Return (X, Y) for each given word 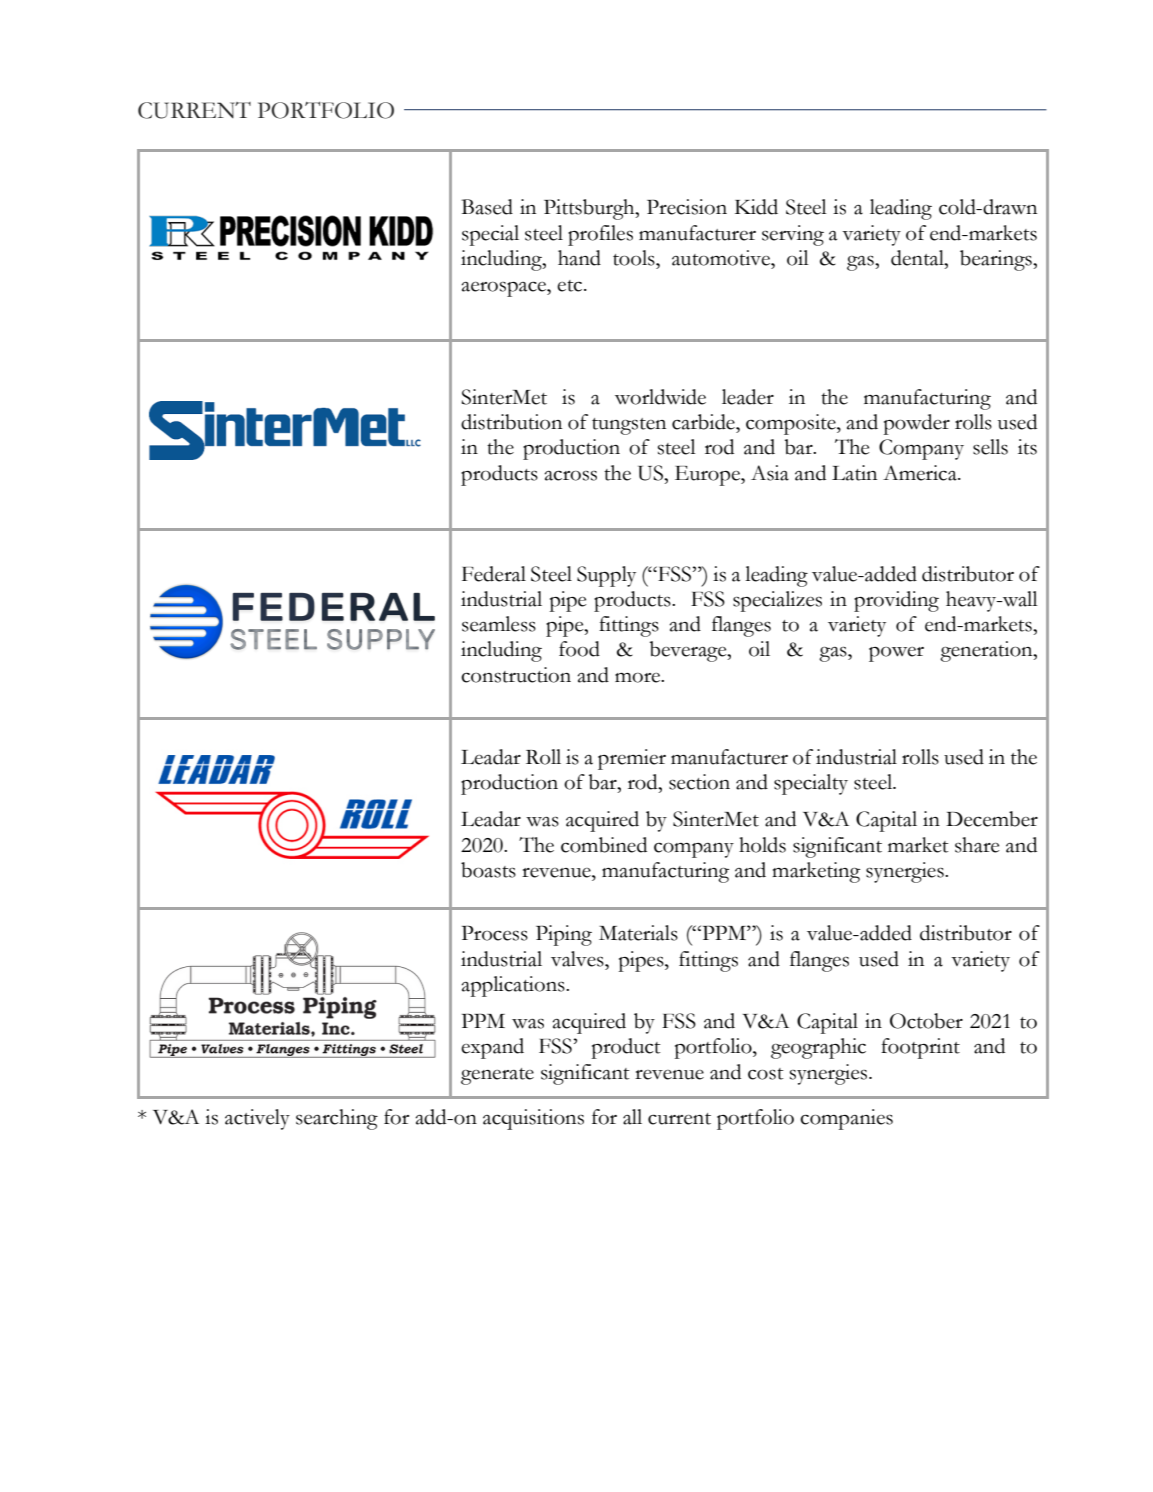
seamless (499, 624)
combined (604, 845)
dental (918, 258)
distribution (511, 422)
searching (337, 1119)
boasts (488, 870)
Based (487, 207)
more (639, 678)
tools (635, 258)
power (896, 654)
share (977, 845)
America (921, 473)
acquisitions (533, 1119)
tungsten (629, 426)
